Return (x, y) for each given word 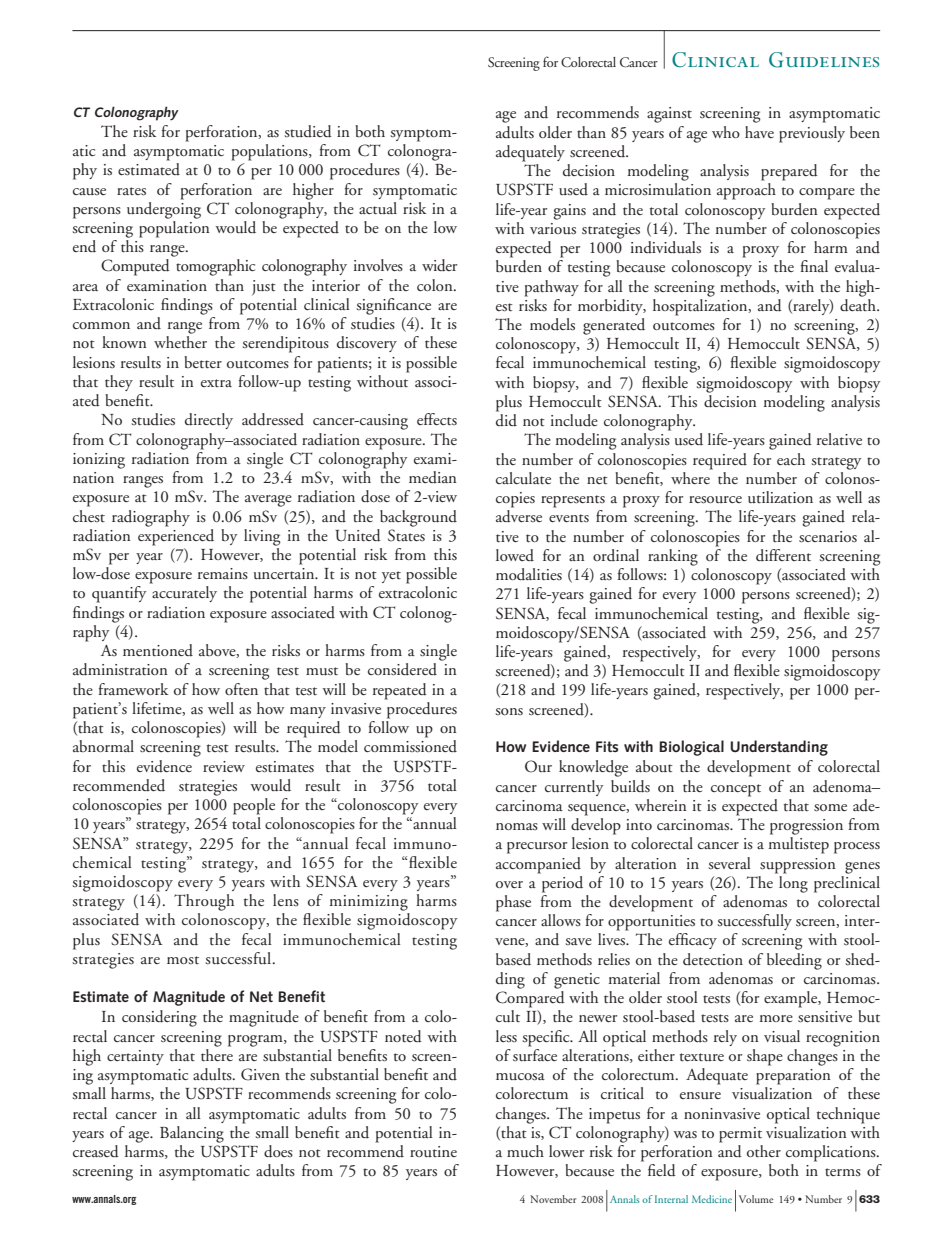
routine (433, 1152)
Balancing (192, 1134)
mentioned (158, 650)
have (759, 132)
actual (379, 207)
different (783, 555)
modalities (529, 574)
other (764, 1151)
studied (308, 131)
